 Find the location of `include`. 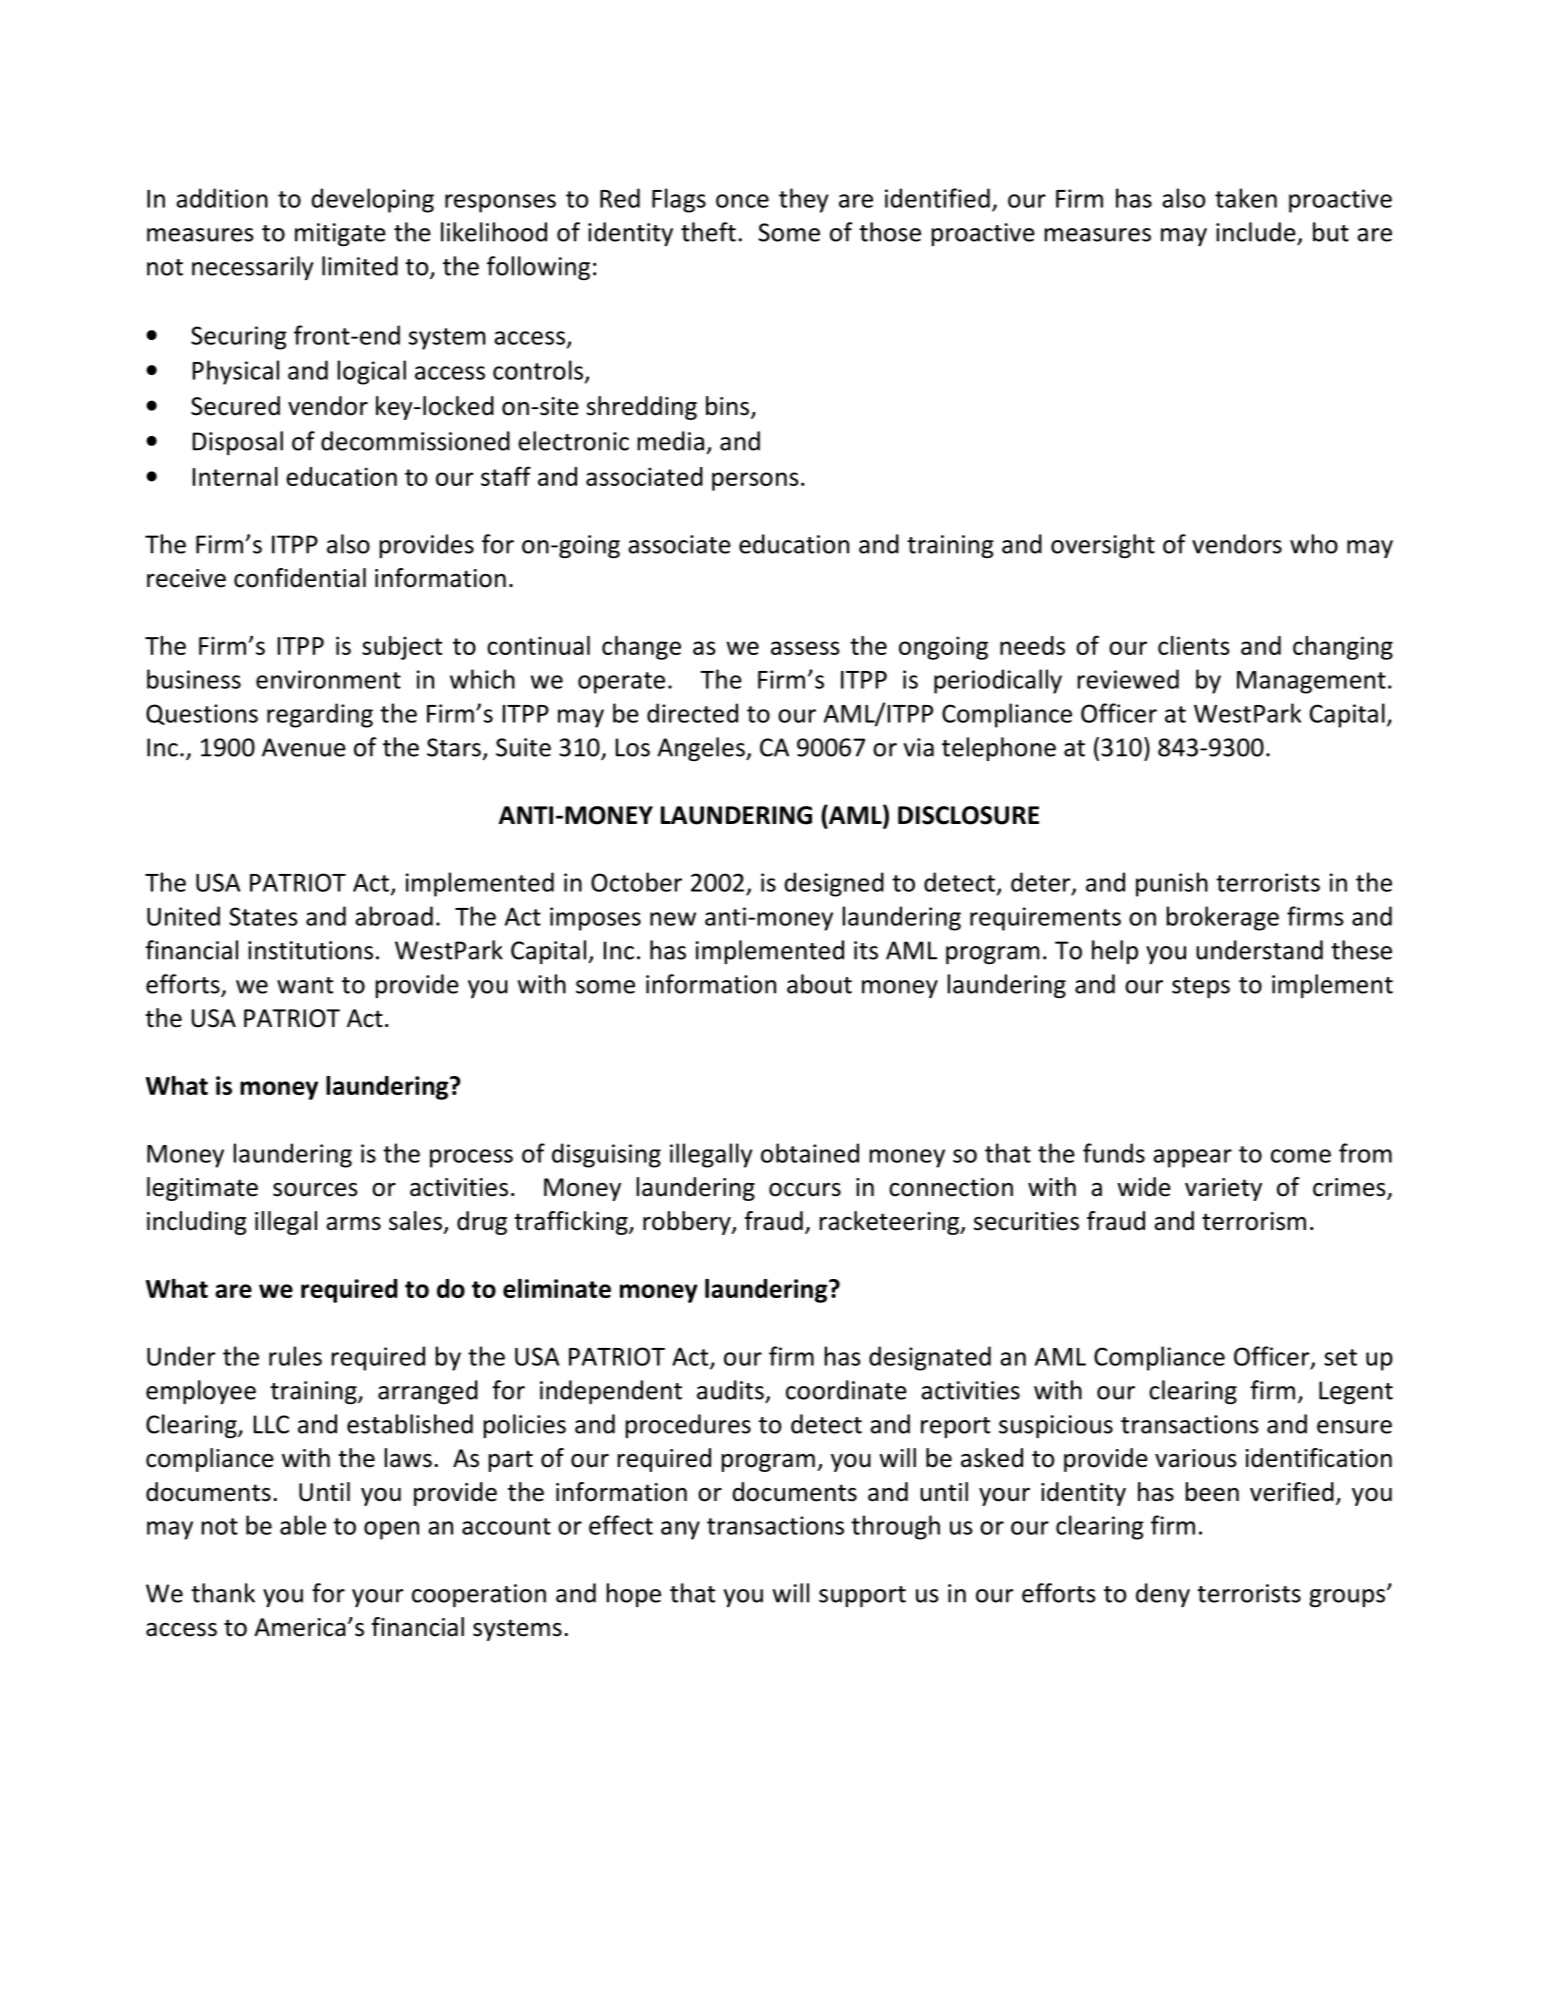

include is located at coordinates (1256, 232).
